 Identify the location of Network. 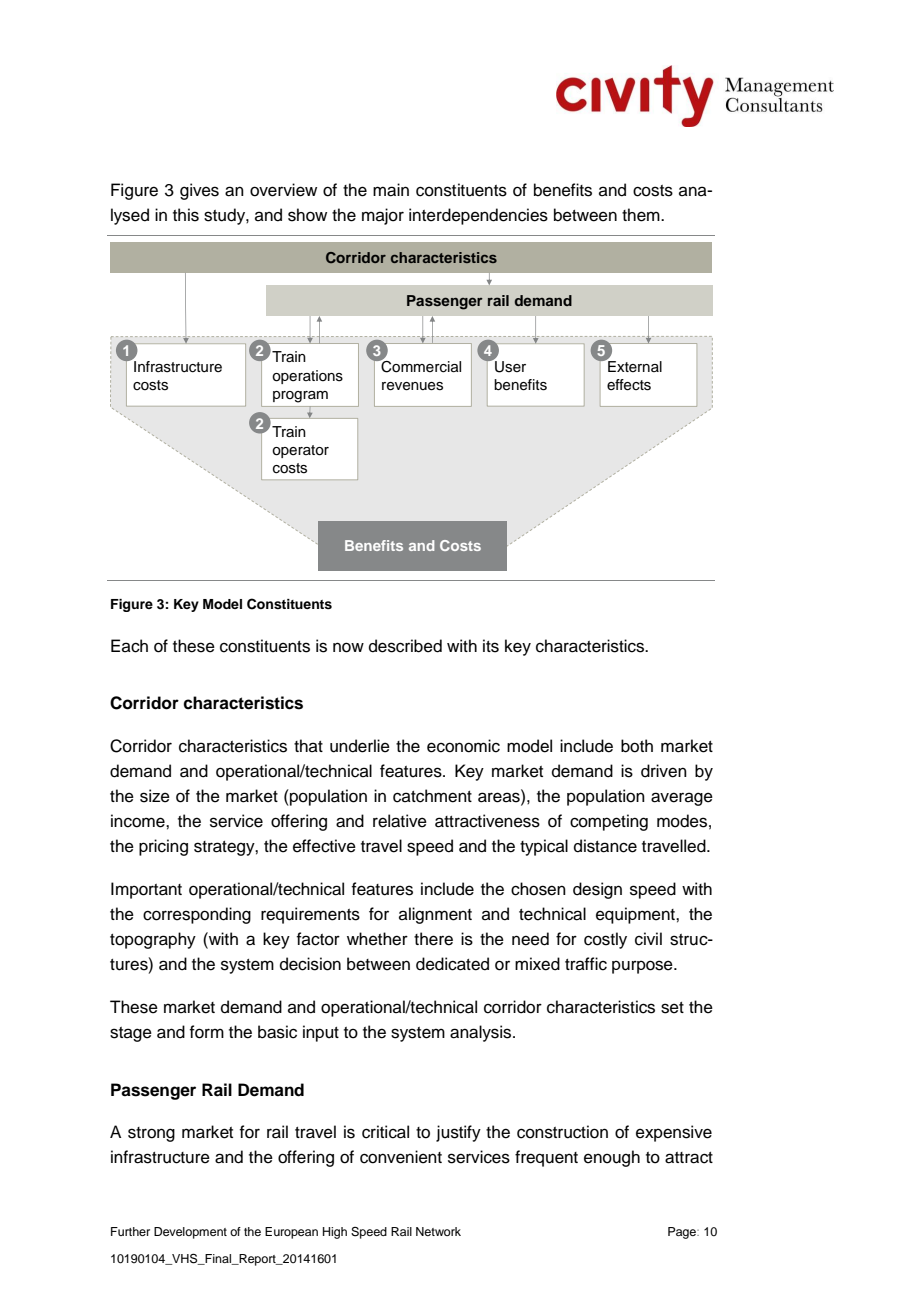
(438, 1231).
